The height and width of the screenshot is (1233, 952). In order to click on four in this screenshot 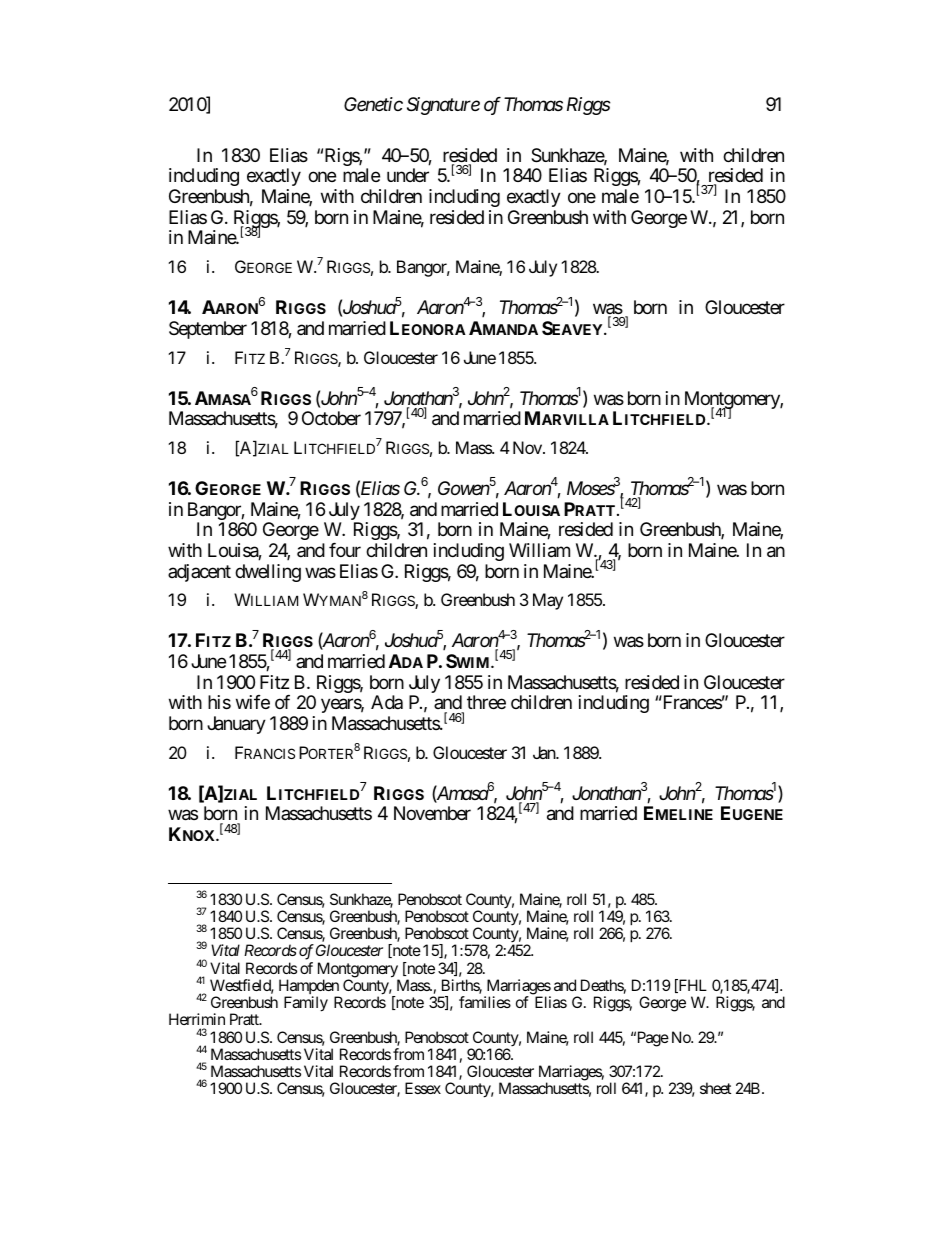, I will do `click(345, 550)`.
